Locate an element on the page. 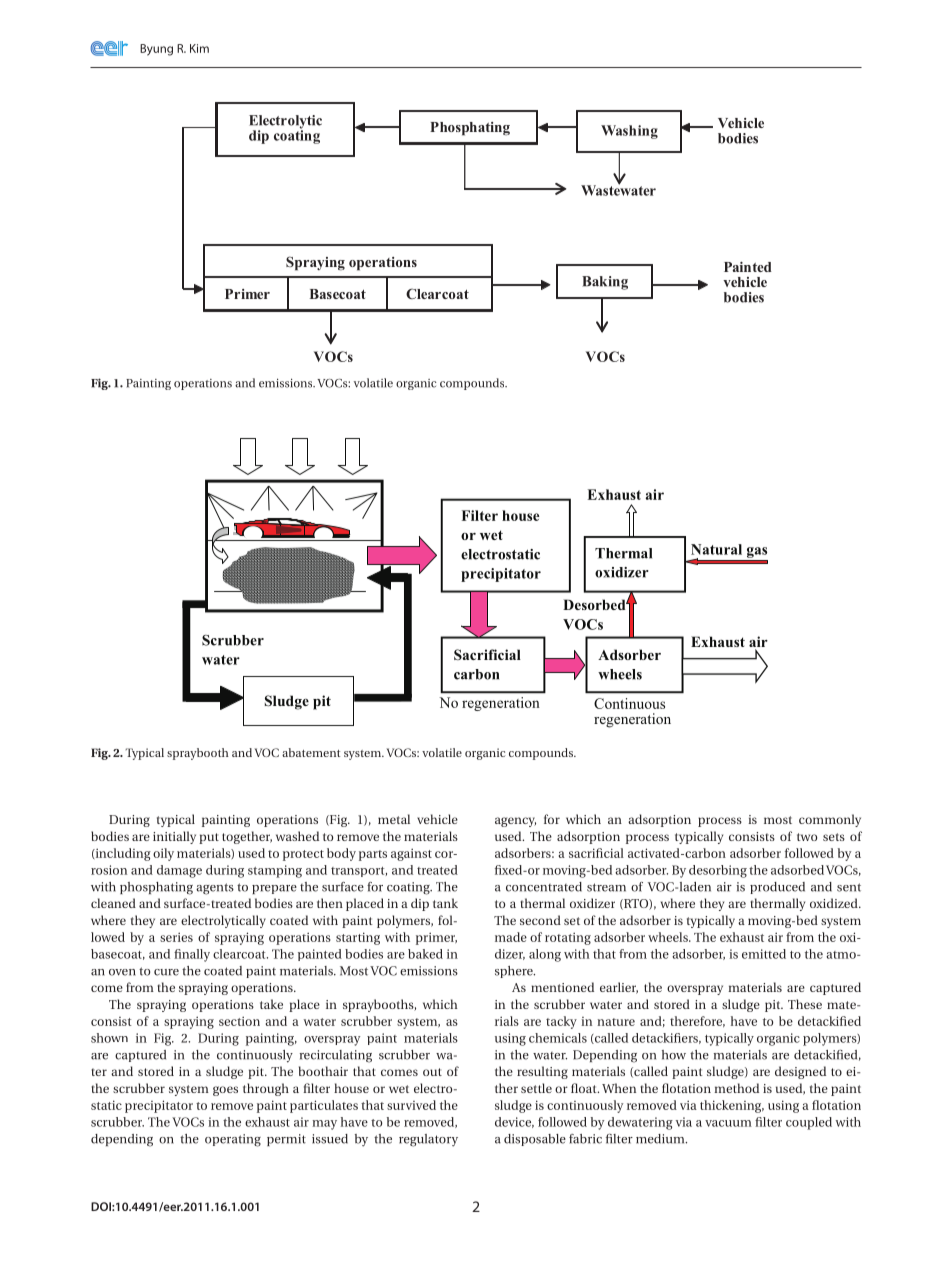 The width and height of the document is (952, 1270). goes is located at coordinates (225, 1091).
